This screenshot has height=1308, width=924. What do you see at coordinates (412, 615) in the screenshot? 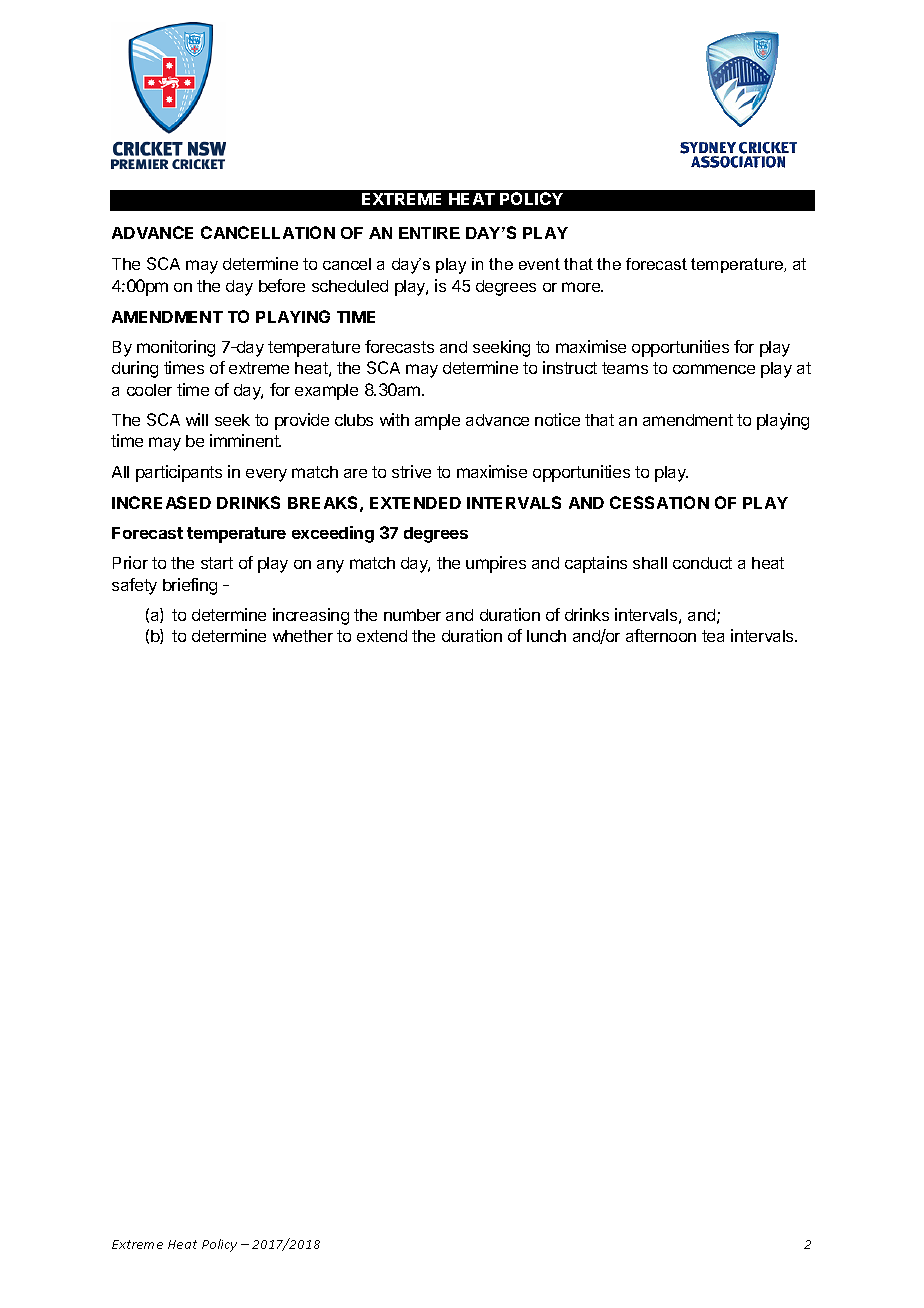
I see `number` at bounding box center [412, 615].
